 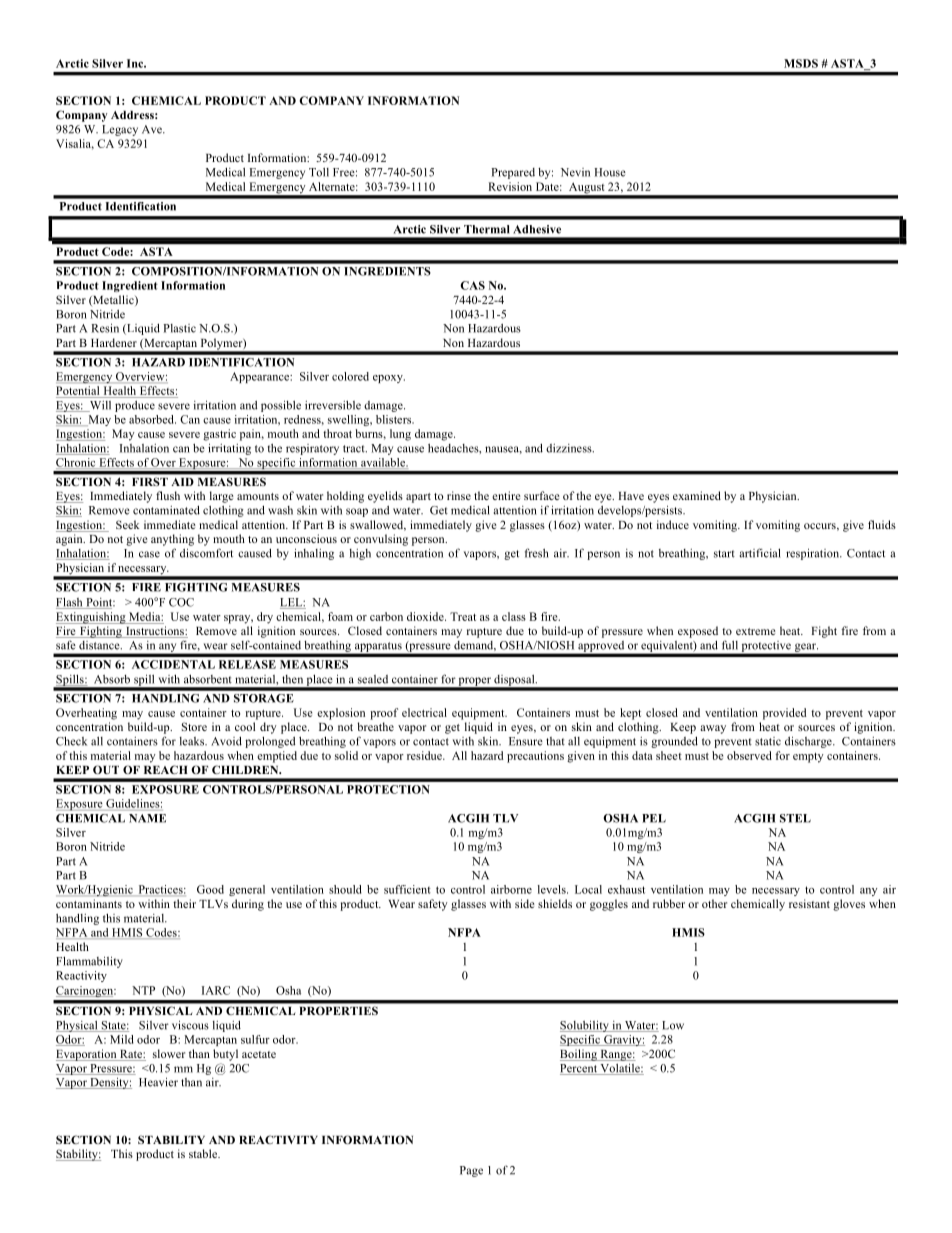 What do you see at coordinates (471, 1171) in the document?
I see `Page` at bounding box center [471, 1171].
